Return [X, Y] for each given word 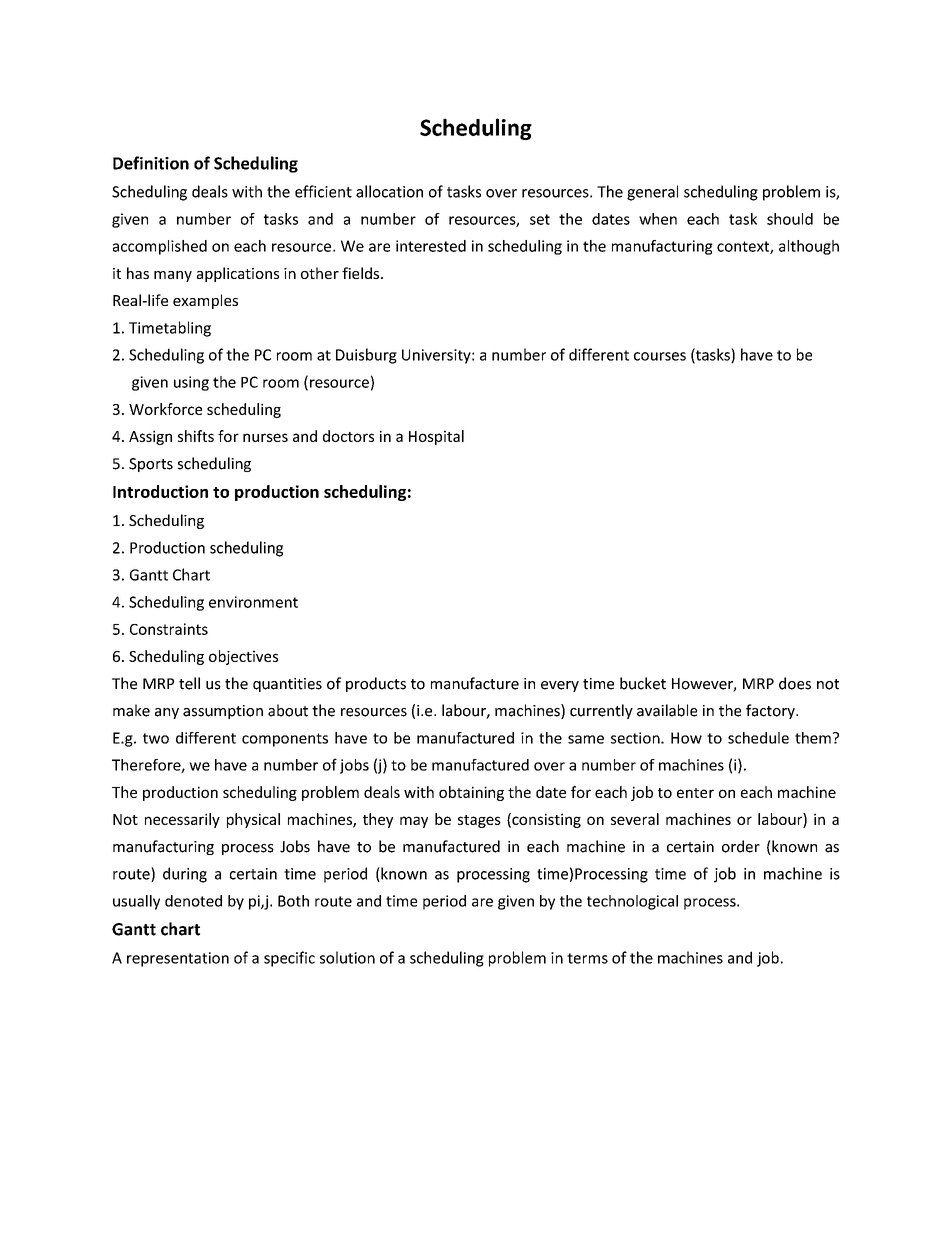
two [156, 738]
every [560, 686]
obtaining [471, 793]
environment [253, 602]
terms [587, 958]
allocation [389, 191]
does [795, 683]
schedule [758, 738]
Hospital [436, 437]
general [652, 193]
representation [178, 959]
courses [660, 356]
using [191, 383]
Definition [151, 163]
